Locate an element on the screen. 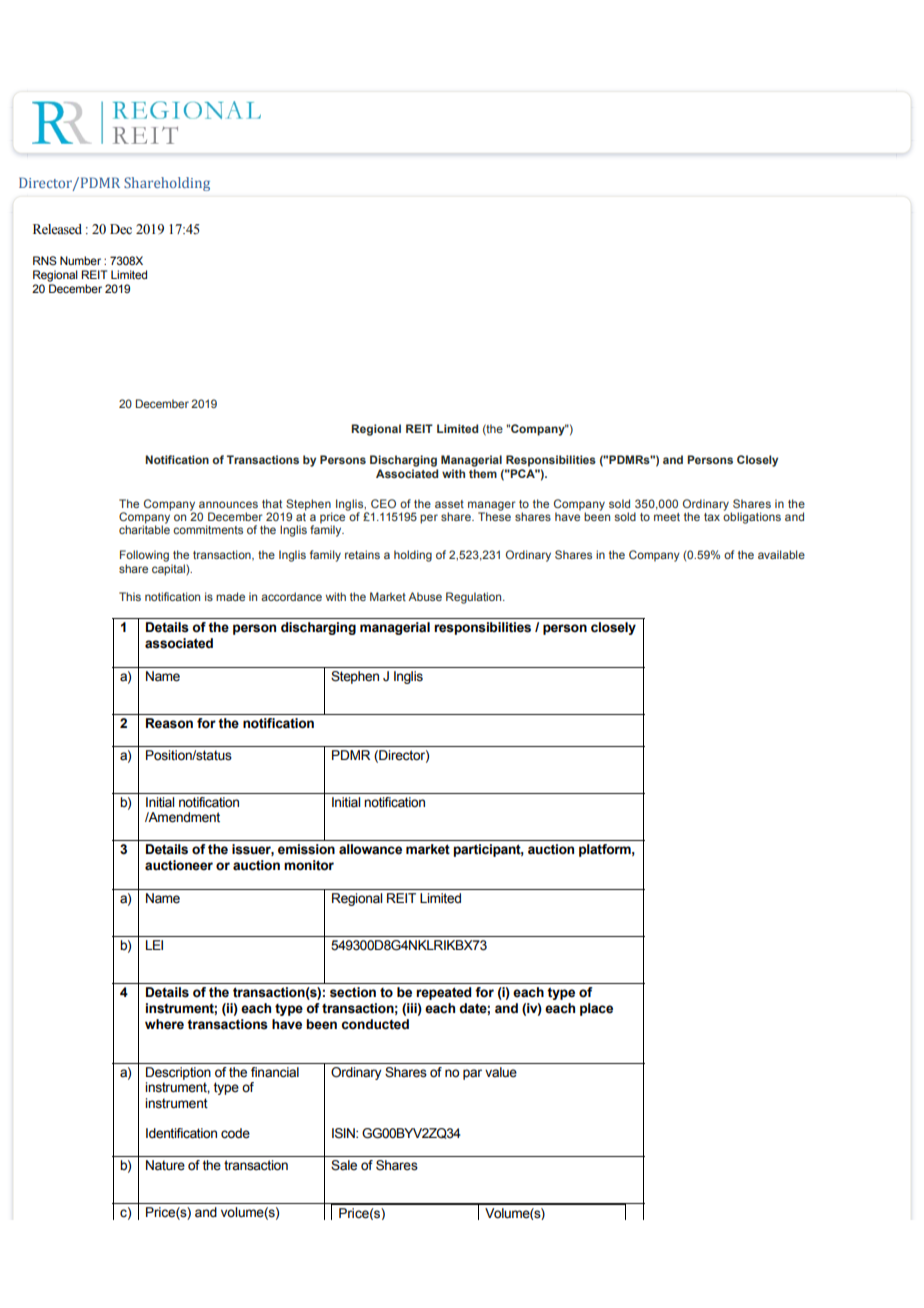 The image size is (924, 1308). Number is located at coordinates (80, 260).
